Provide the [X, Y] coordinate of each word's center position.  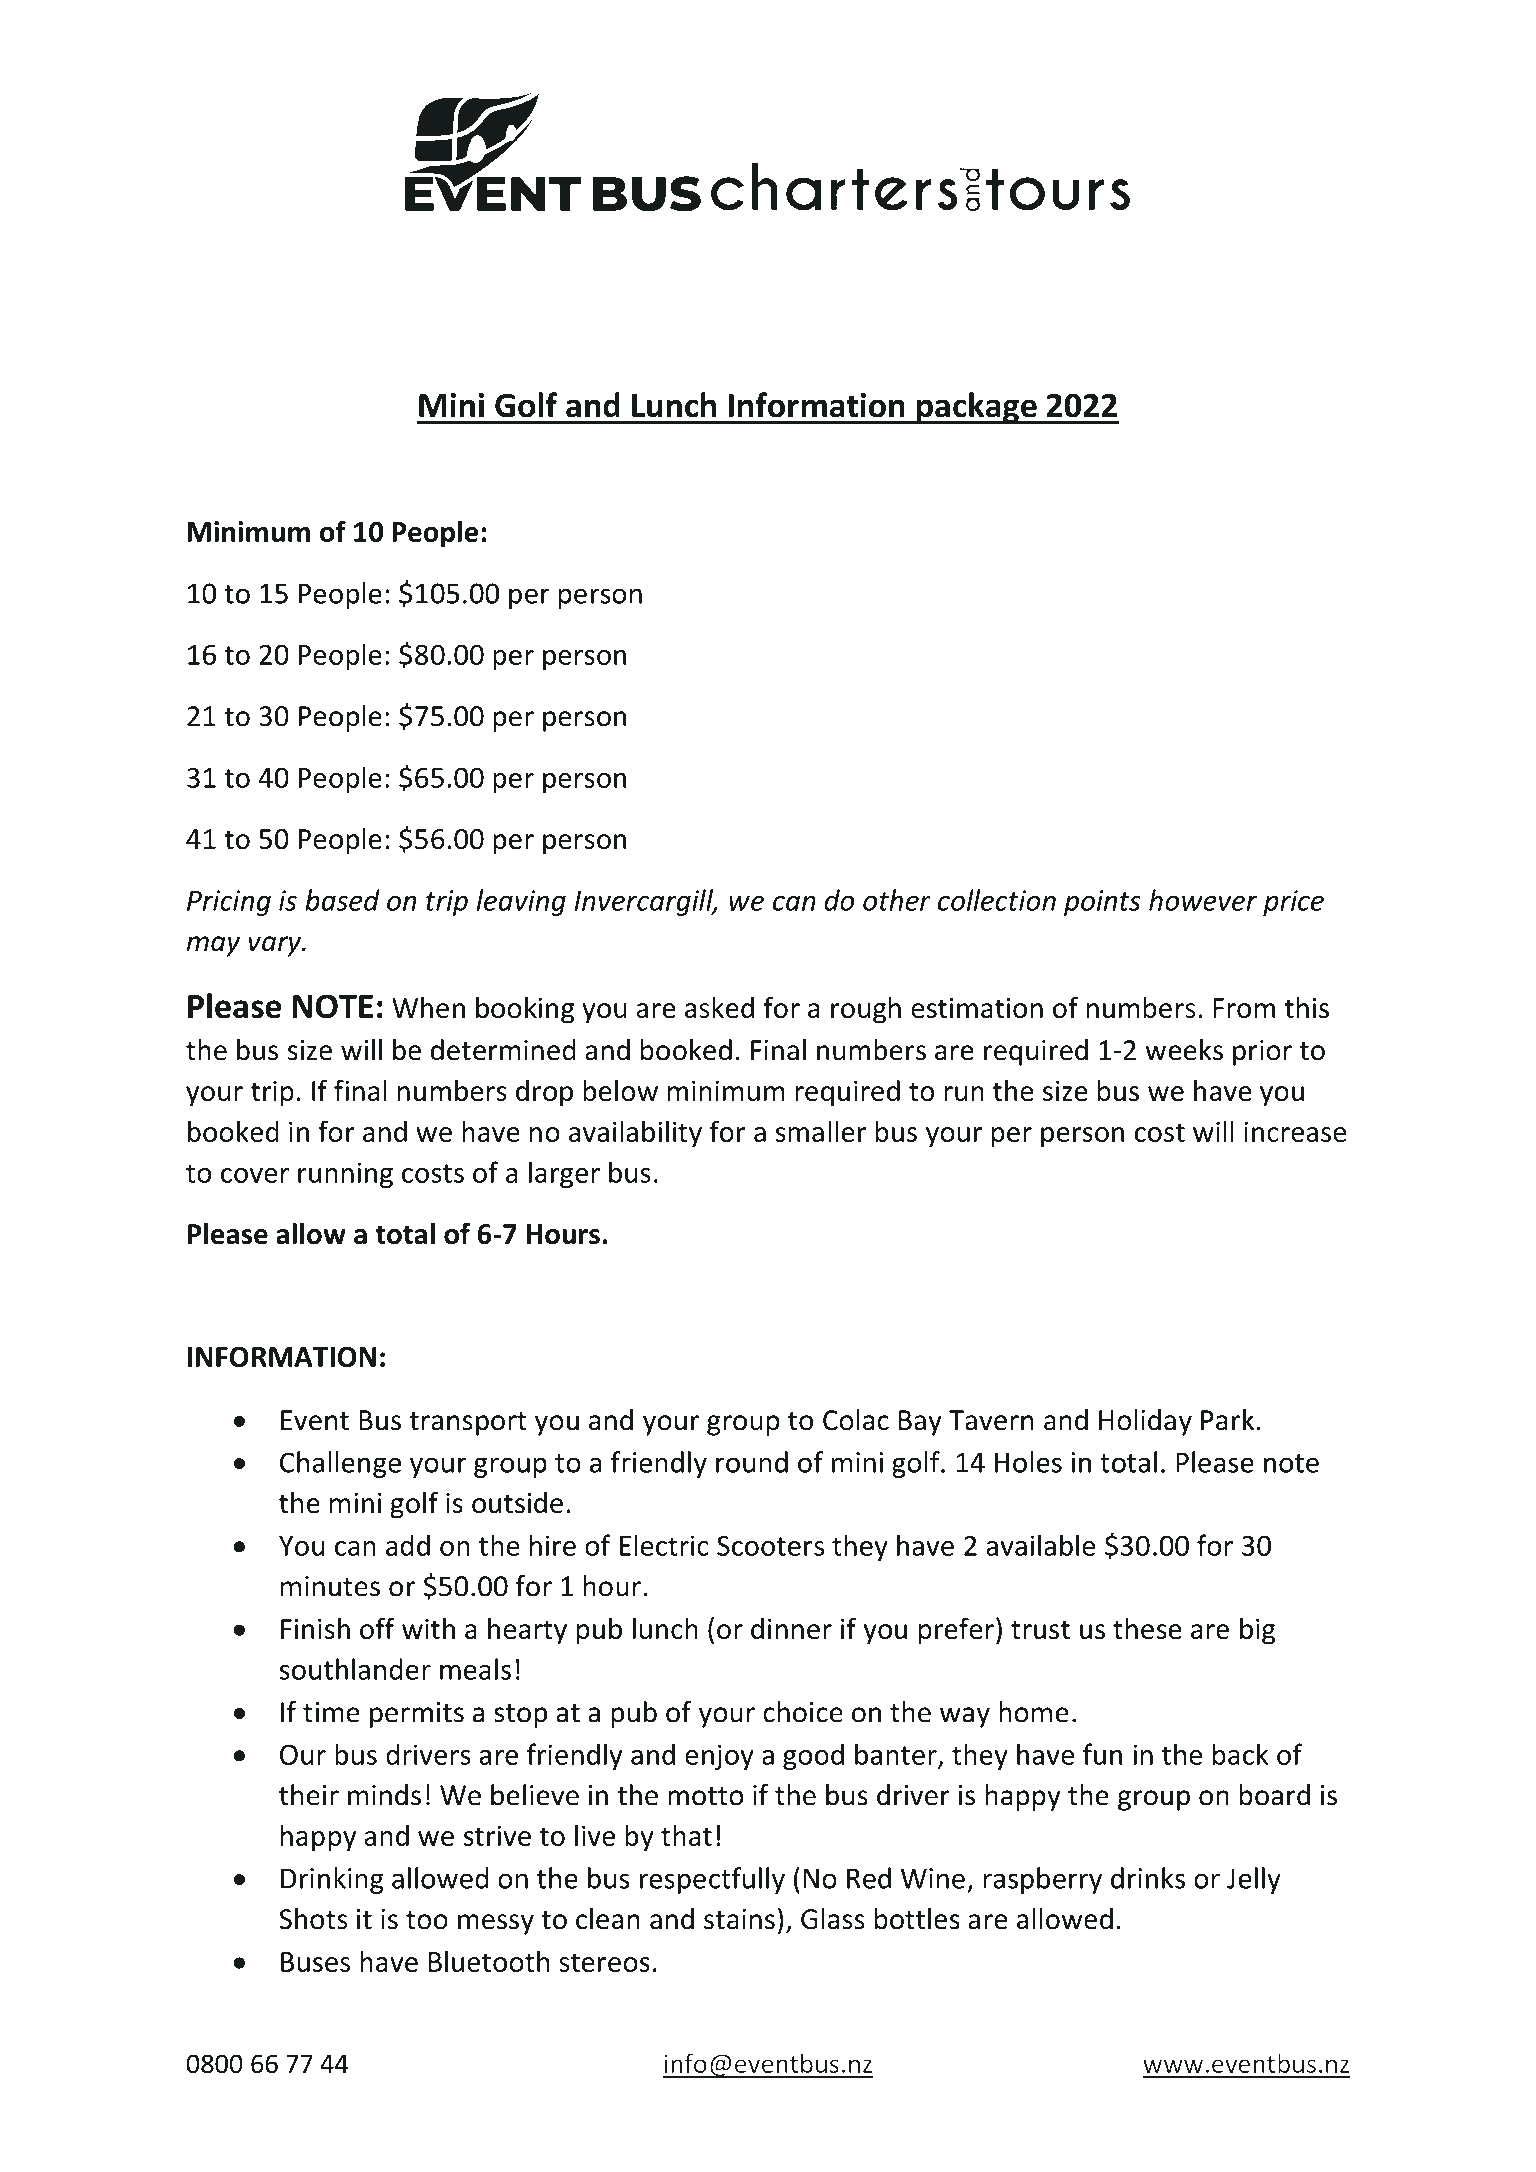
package [977, 408]
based [342, 900]
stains [739, 1919]
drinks [1148, 1878]
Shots [313, 1919]
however [1203, 900]
